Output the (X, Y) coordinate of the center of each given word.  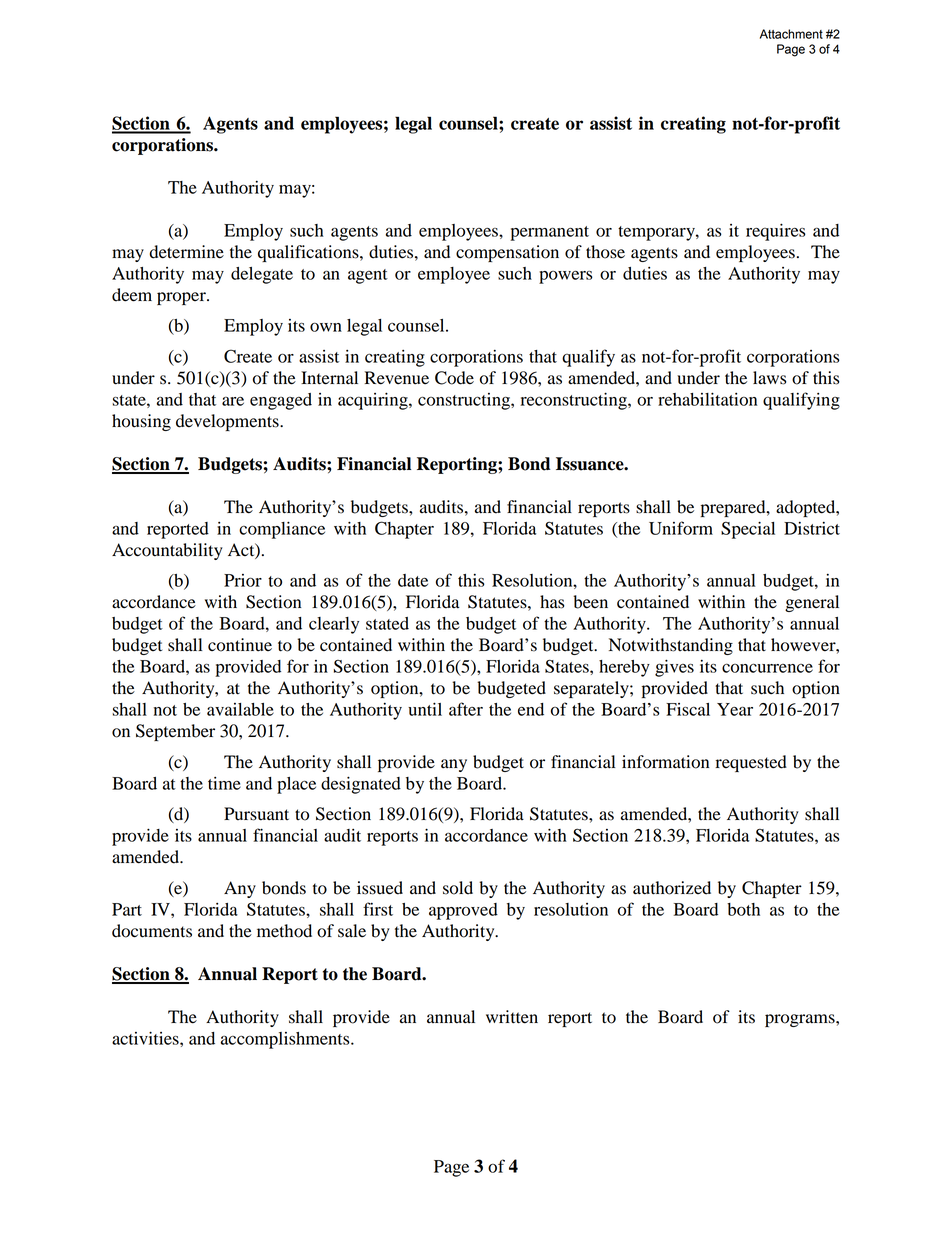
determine (187, 252)
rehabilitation (707, 399)
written (512, 1017)
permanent (549, 233)
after (466, 709)
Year (735, 709)
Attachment (791, 34)
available (240, 709)
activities (146, 1038)
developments (228, 422)
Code (454, 378)
